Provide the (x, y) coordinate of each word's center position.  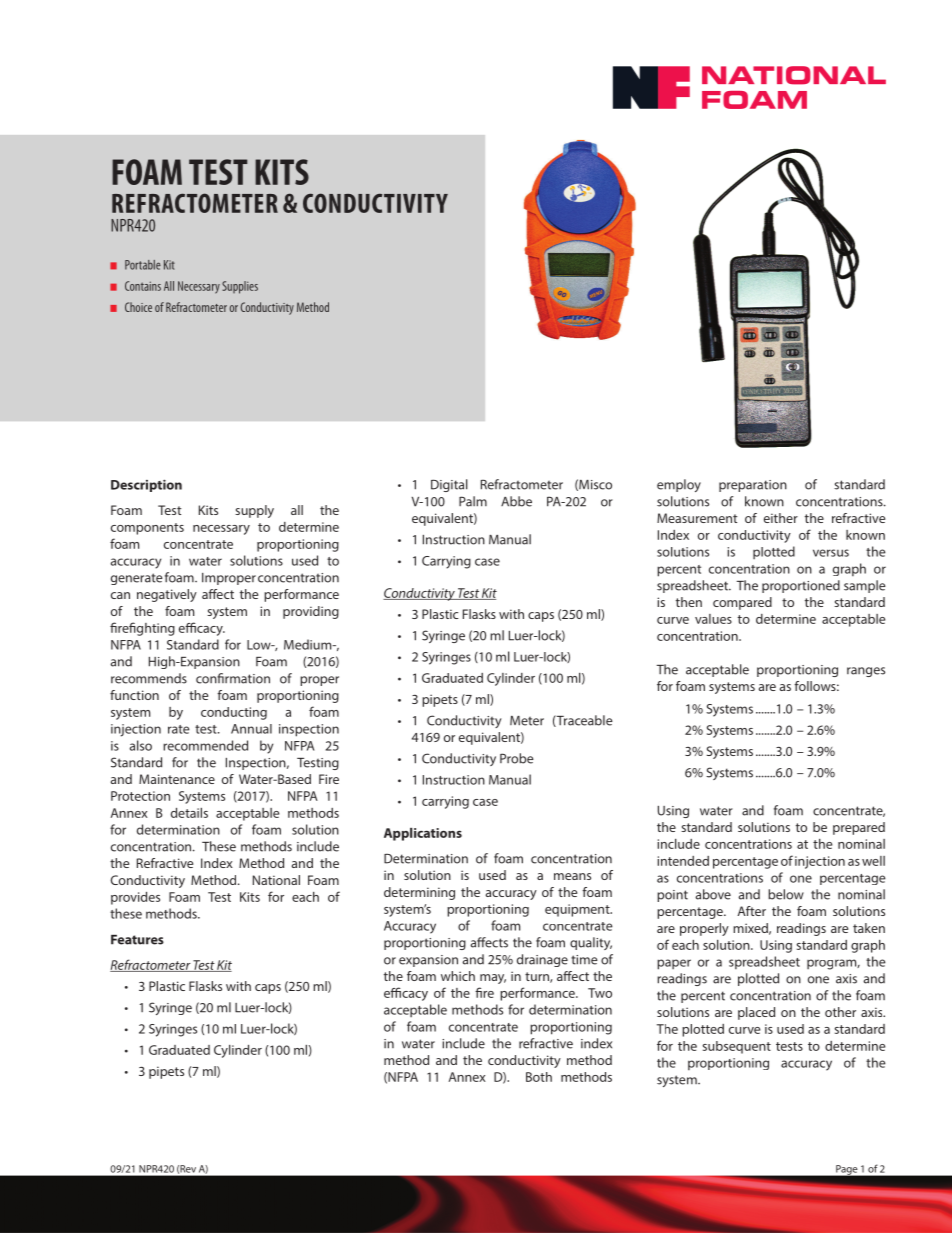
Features (137, 940)
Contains (143, 286)
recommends (149, 678)
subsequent (737, 1047)
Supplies (240, 287)
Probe (517, 758)
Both (539, 1077)
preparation (753, 486)
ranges (866, 672)
